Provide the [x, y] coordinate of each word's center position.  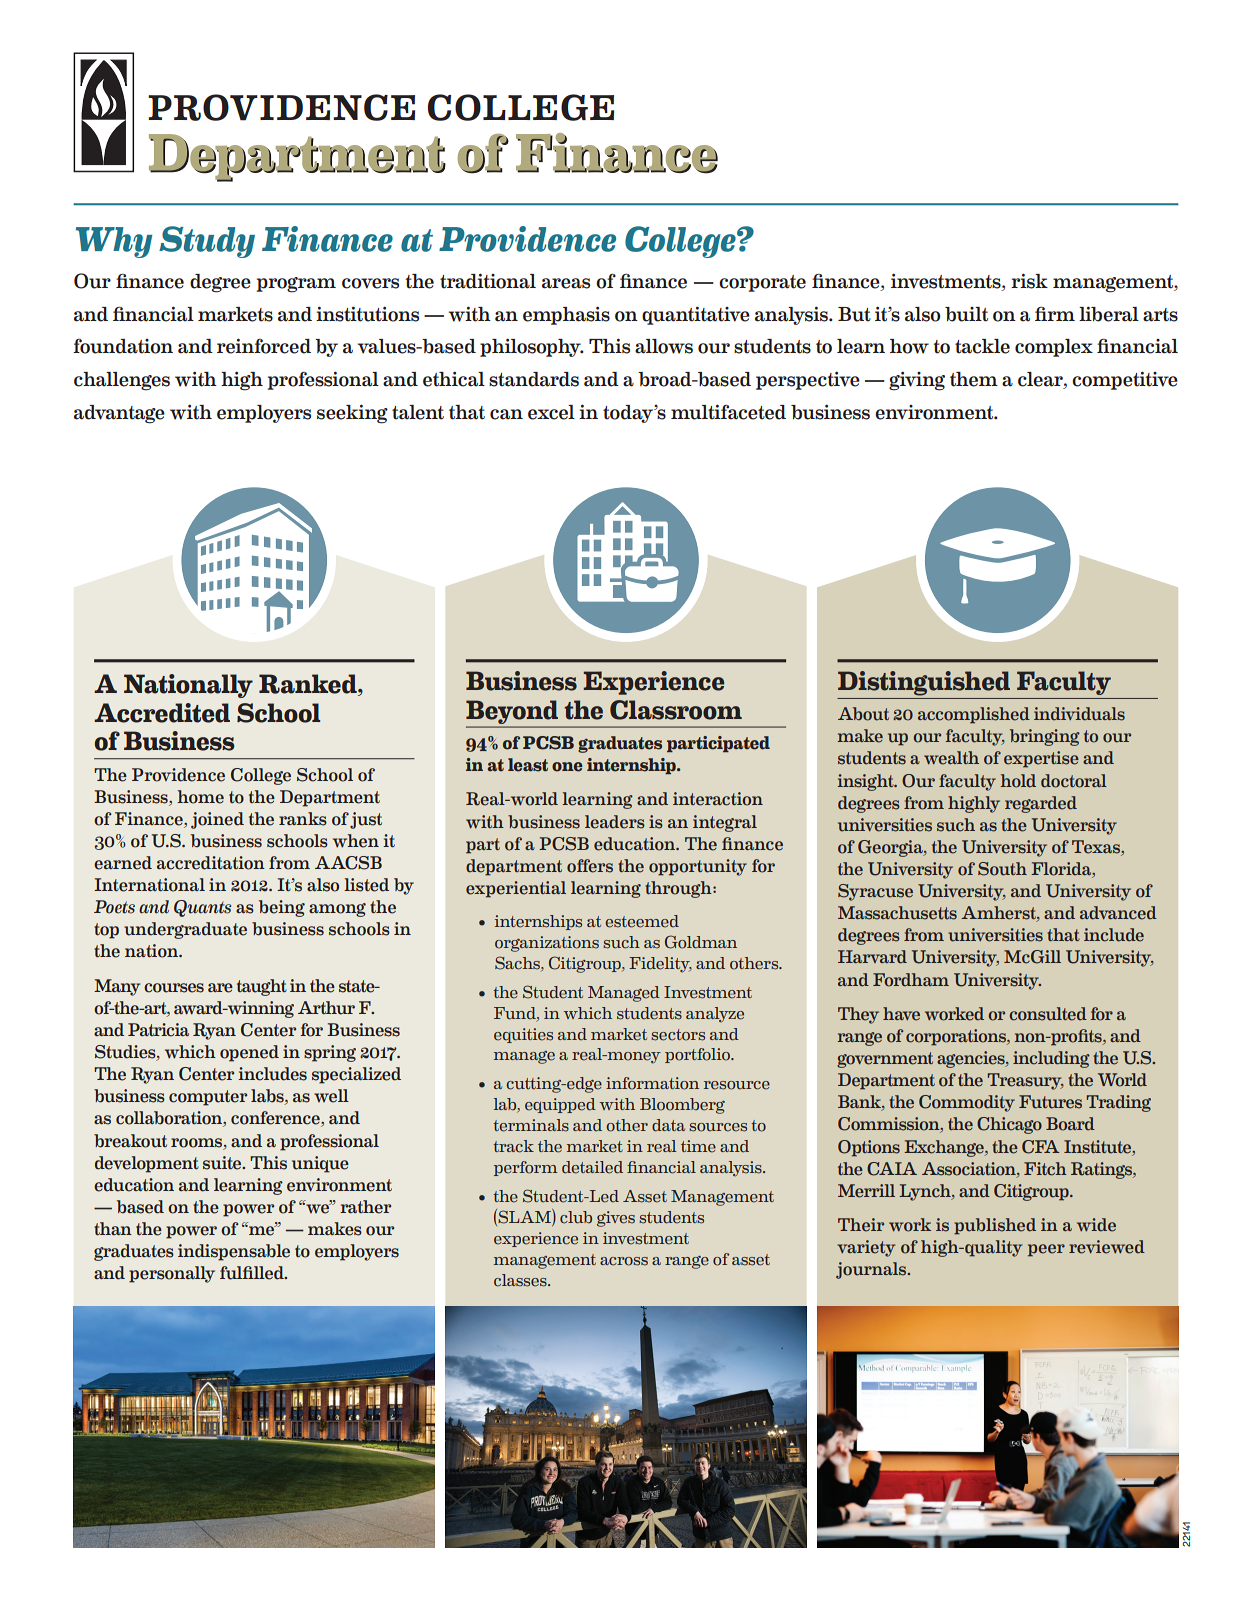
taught [262, 987]
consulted [1048, 1014]
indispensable [234, 1252]
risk [1029, 281]
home [200, 797]
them [974, 379]
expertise [1041, 759]
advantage [119, 414]
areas [566, 283]
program [296, 285]
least [528, 765]
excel [551, 412]
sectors [678, 1035]
